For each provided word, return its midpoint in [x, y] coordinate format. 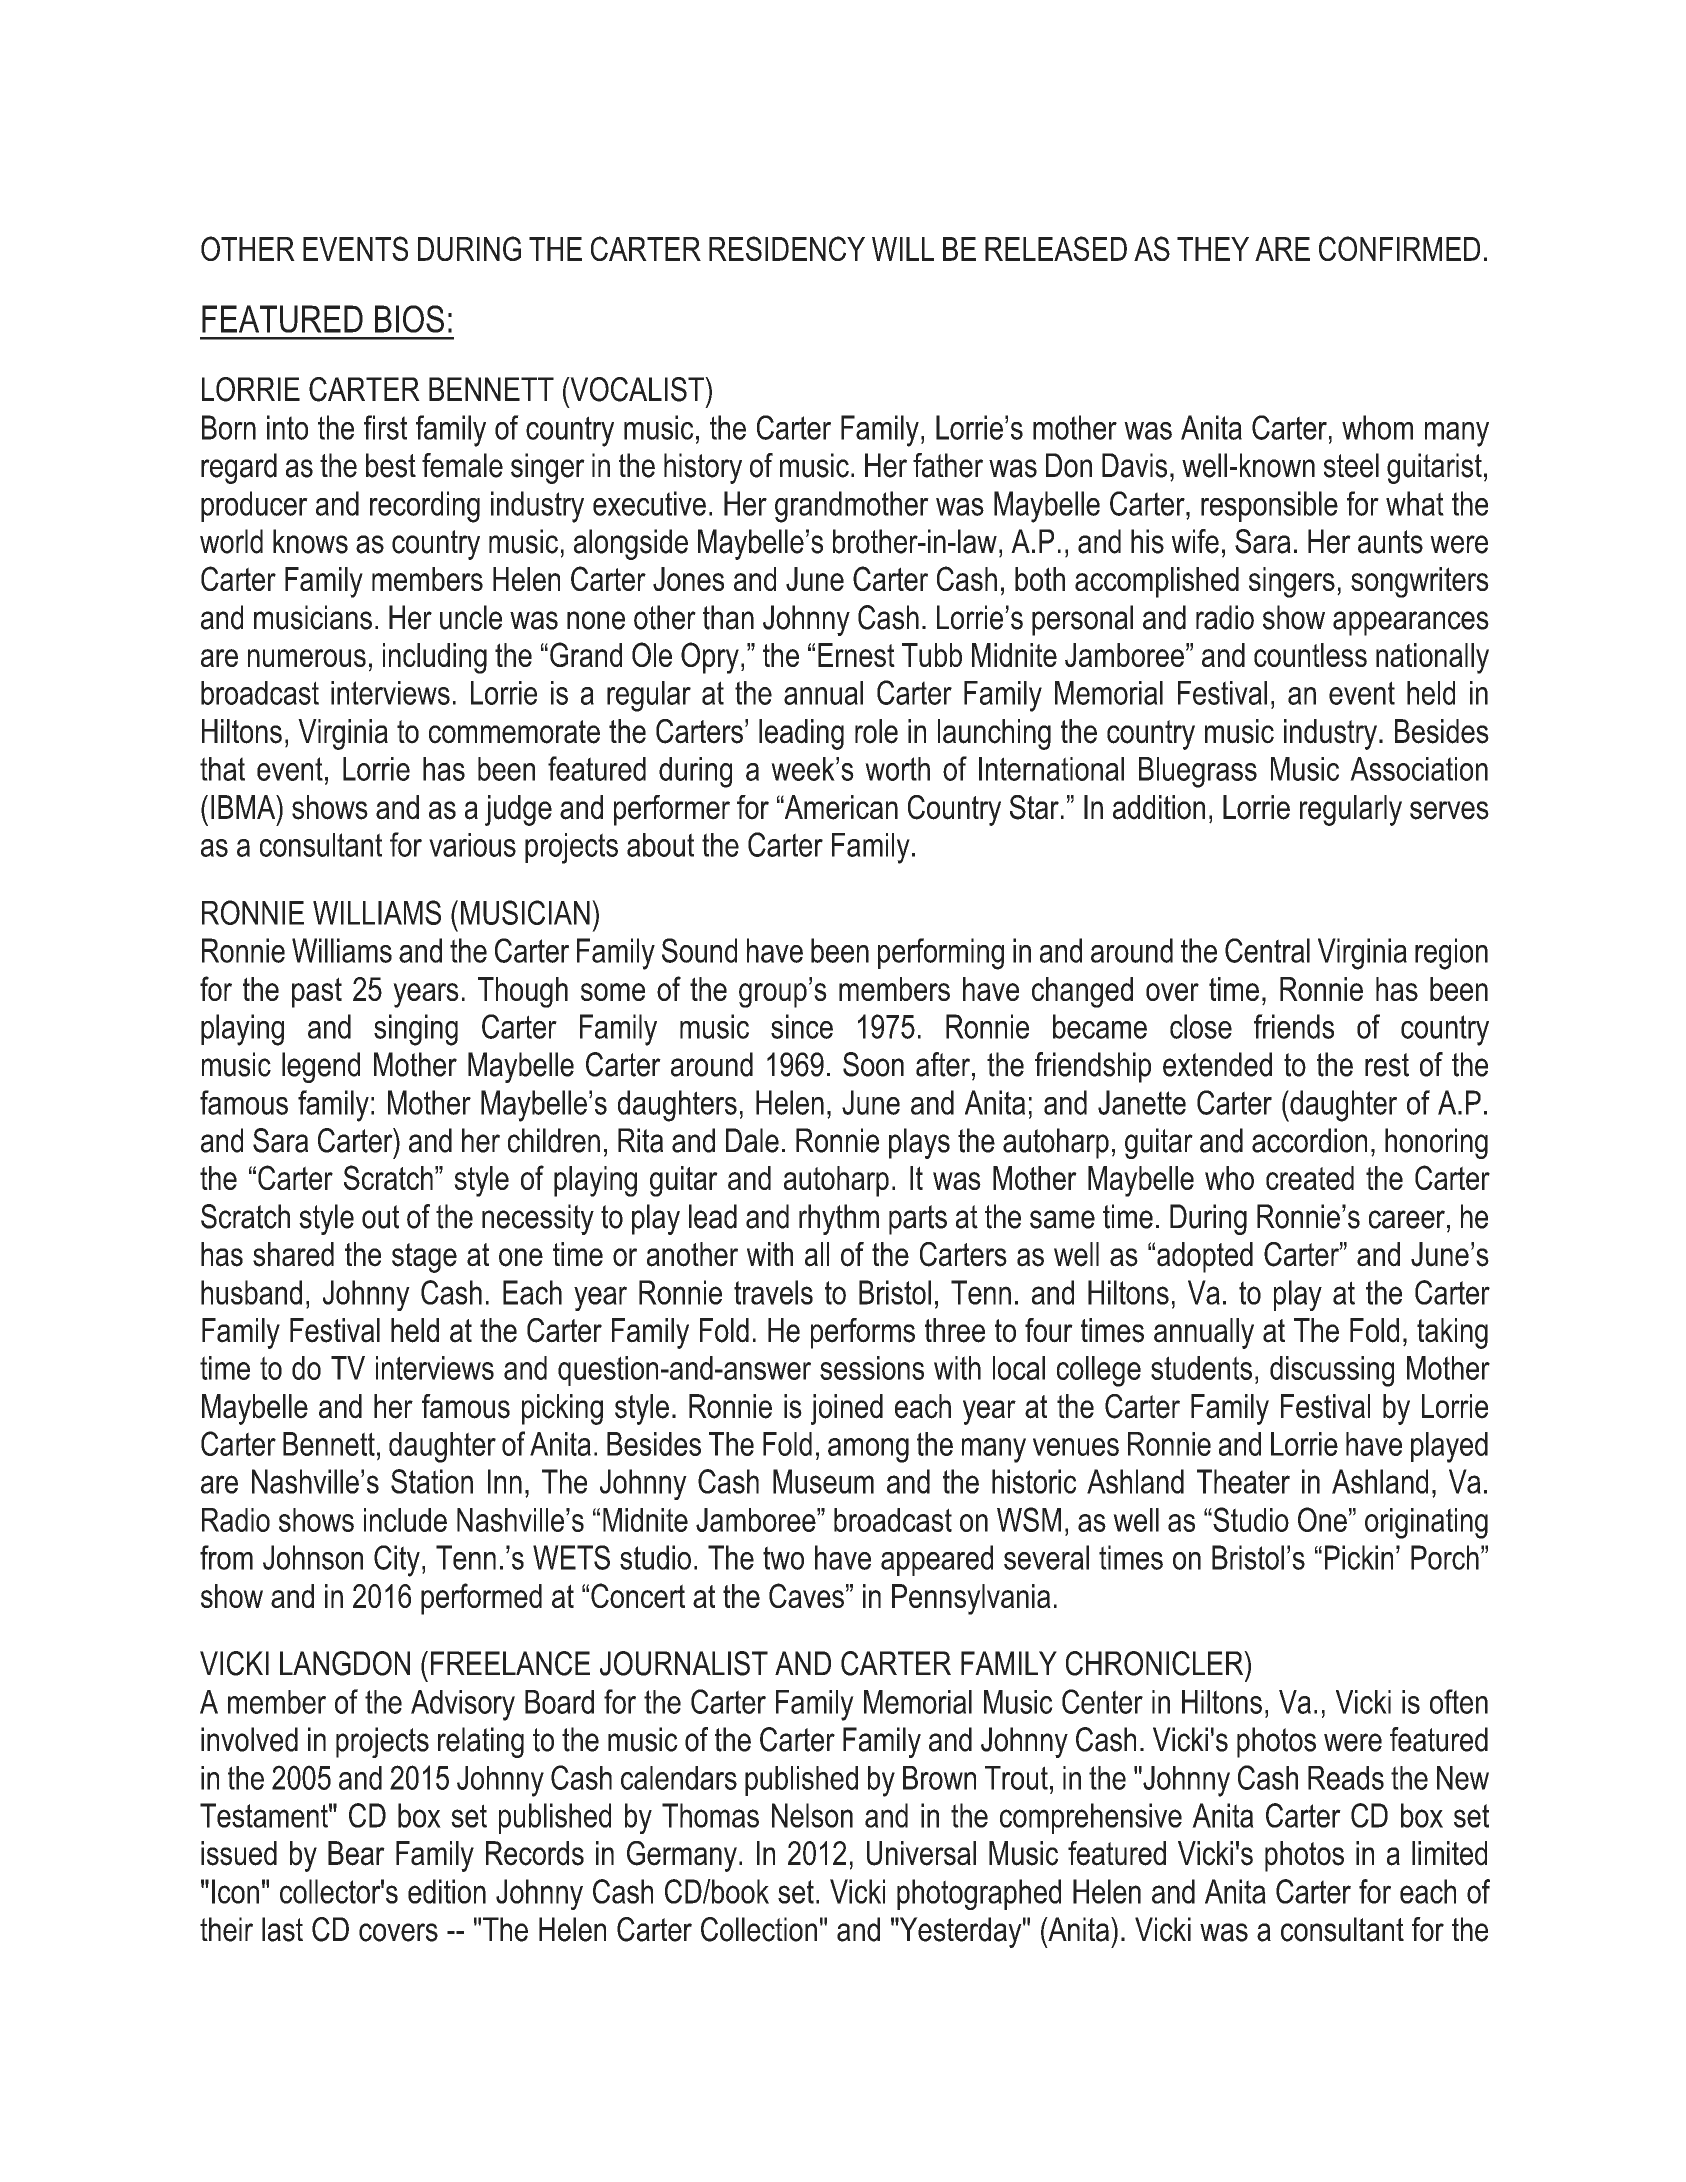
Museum [823, 1481]
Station [432, 1481]
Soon [873, 1064]
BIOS [409, 319]
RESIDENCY [787, 248]
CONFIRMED [1399, 248]
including [435, 658]
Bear [356, 1853]
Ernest [856, 655]
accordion [1309, 1140]
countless [1310, 655]
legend [321, 1067]
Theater [1243, 1481]
